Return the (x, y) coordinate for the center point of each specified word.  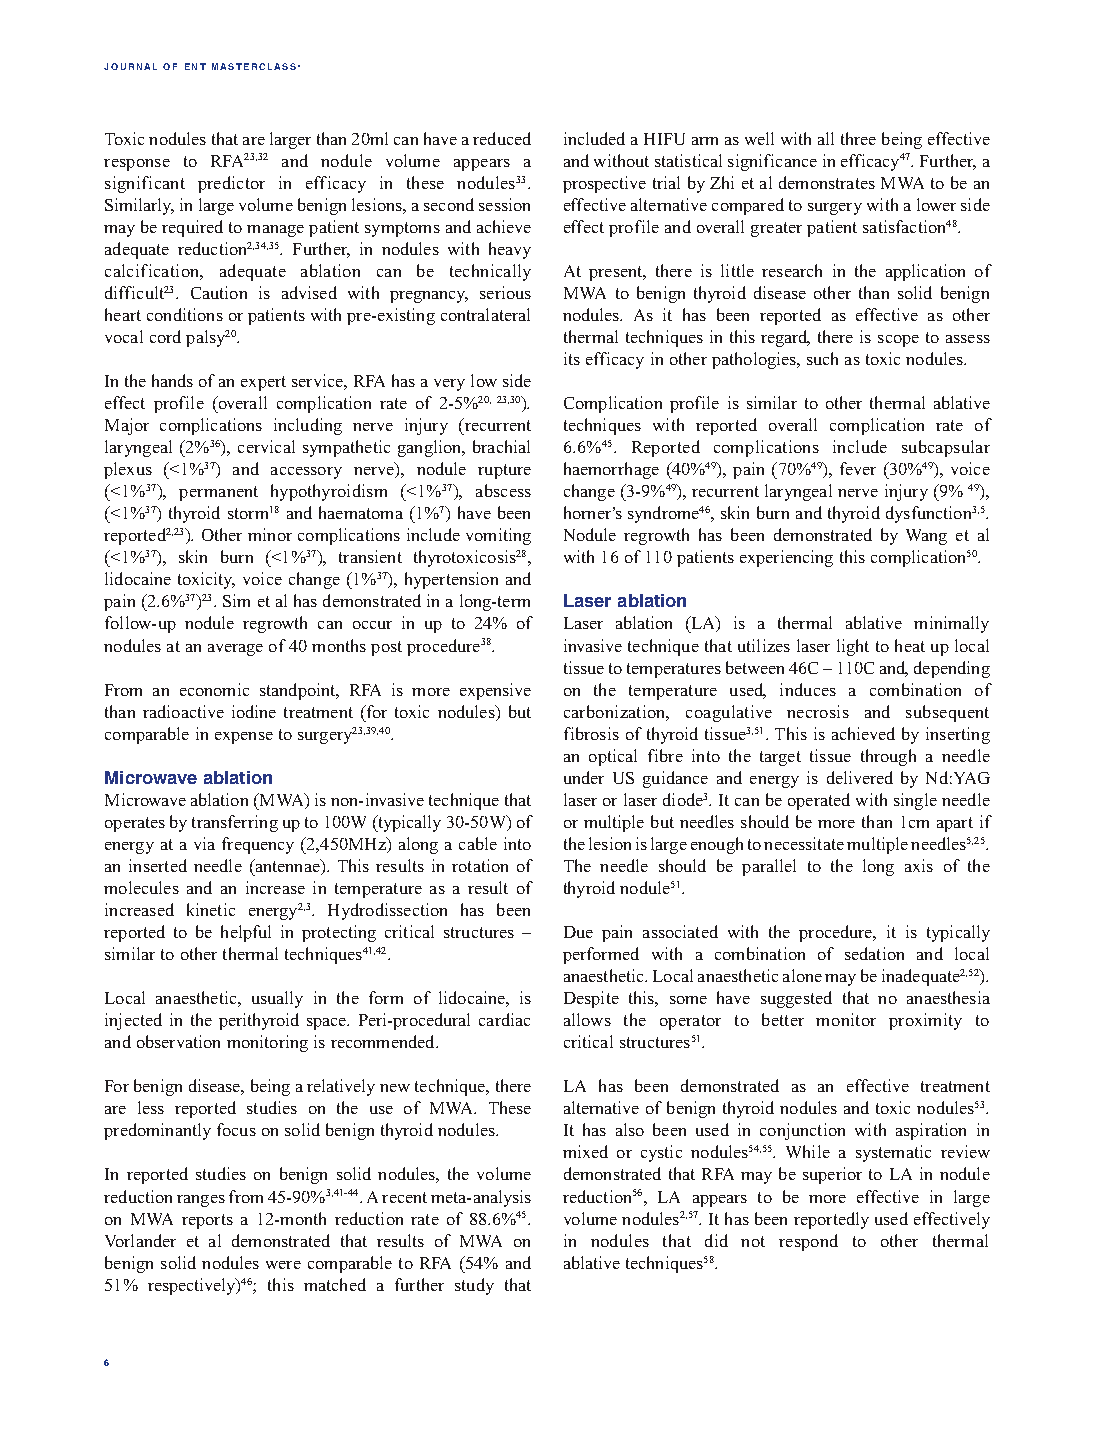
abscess (503, 490)
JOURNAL (130, 66)
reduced (502, 138)
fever (858, 468)
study (474, 1286)
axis (919, 865)
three (858, 138)
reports (207, 1221)
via (204, 843)
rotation (480, 865)
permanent (218, 493)
